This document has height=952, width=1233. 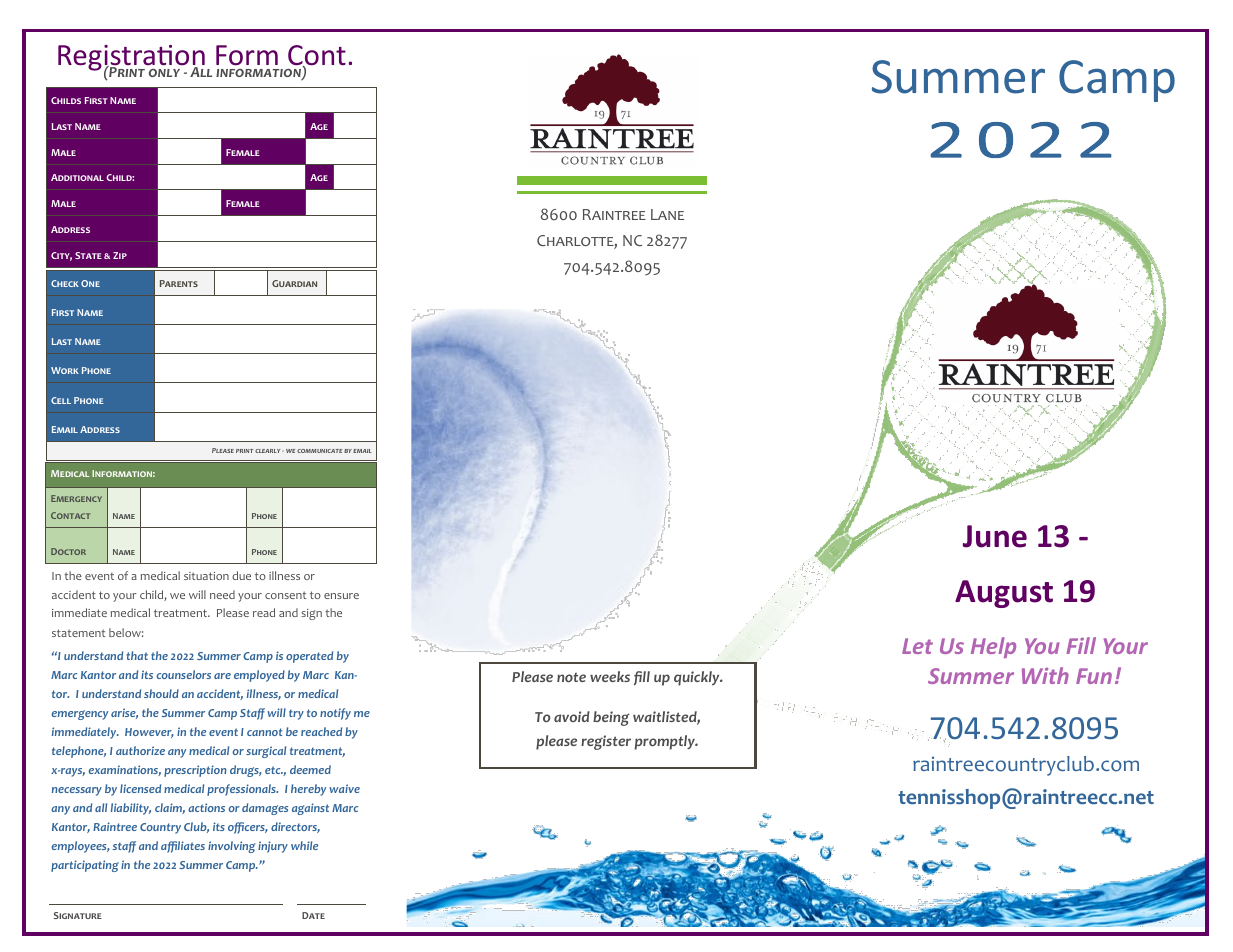 I want to click on communicate, so click(x=319, y=451).
